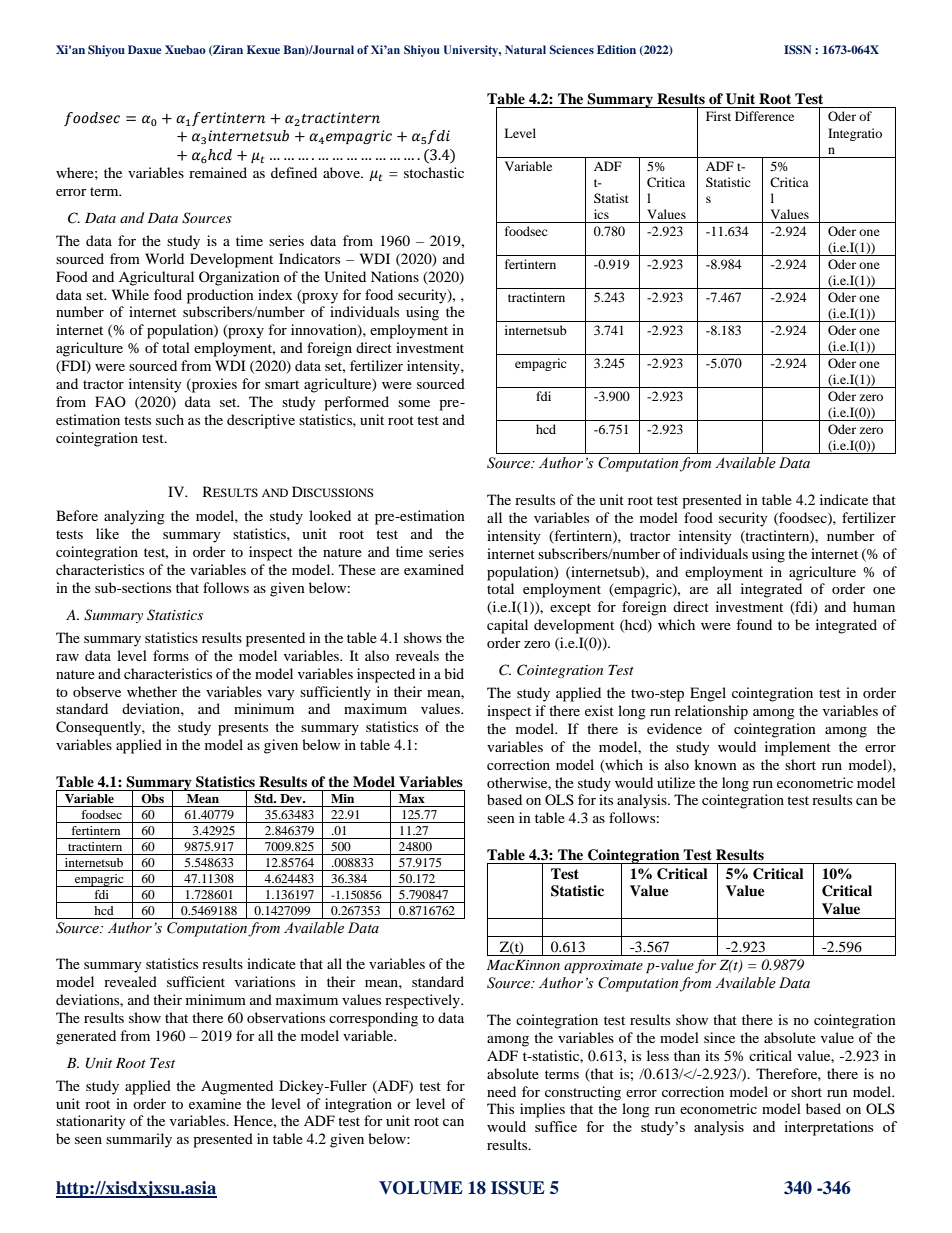  I want to click on summarily, so click(139, 1140).
